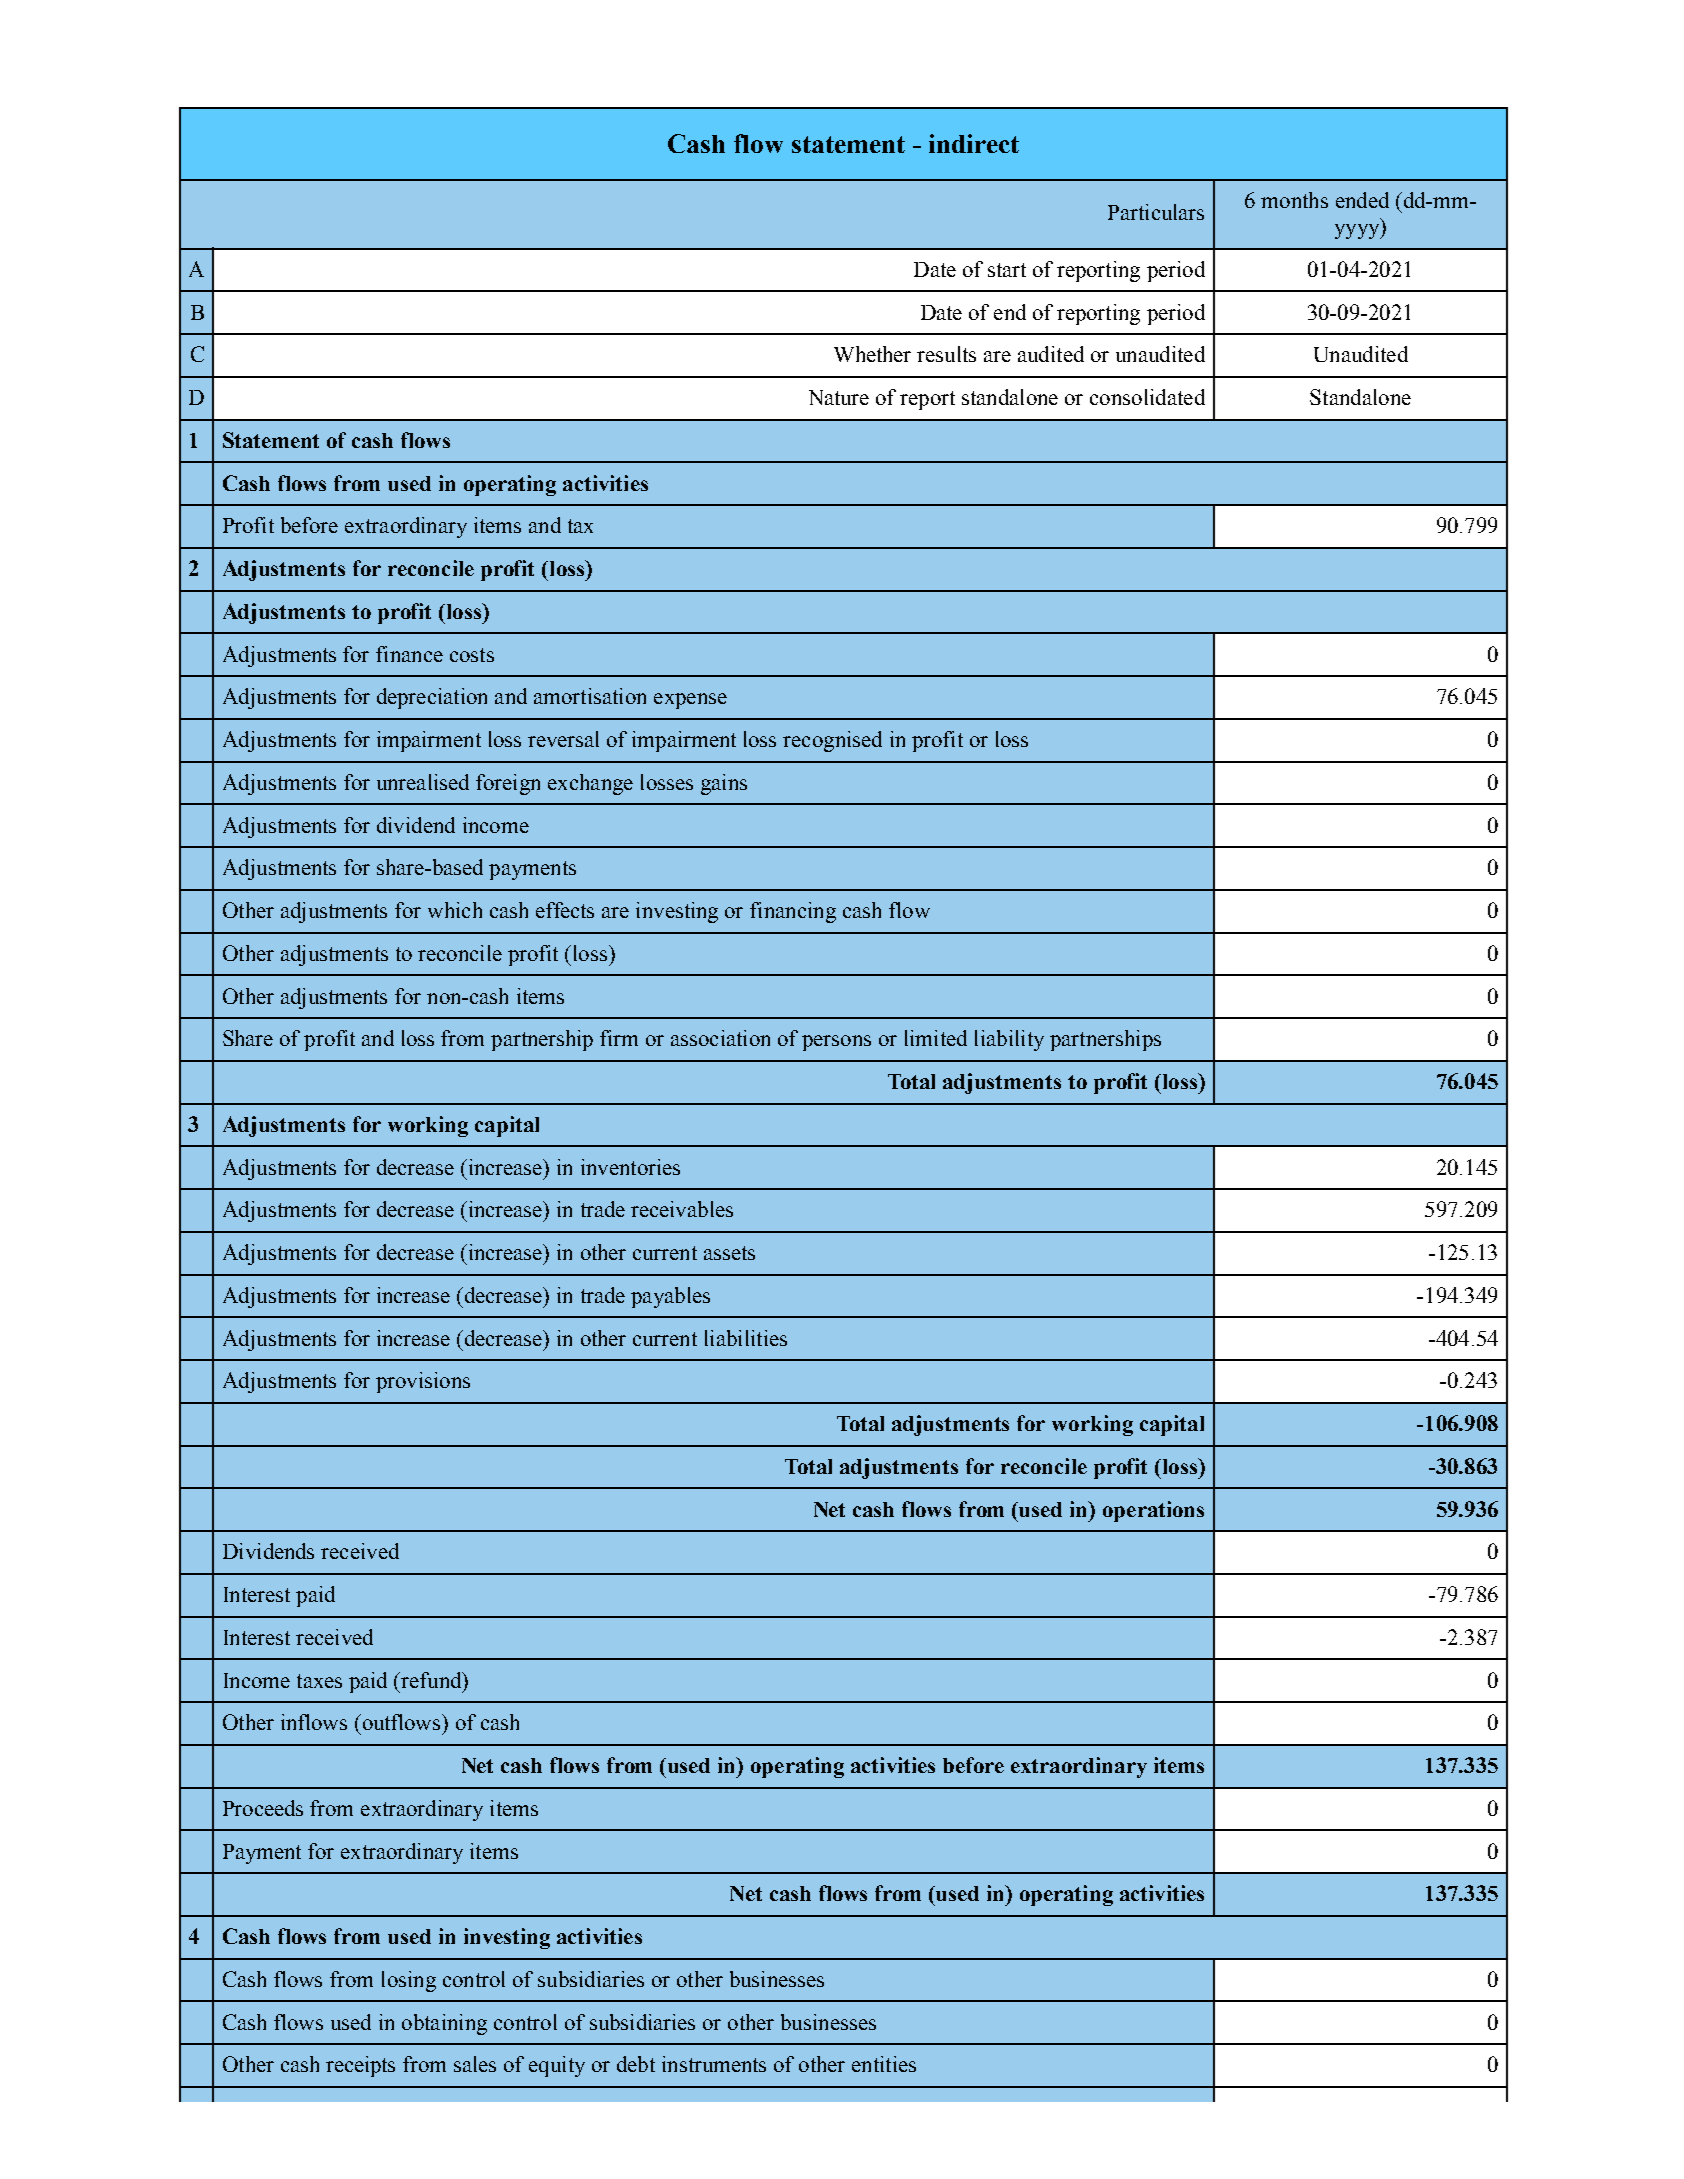 This document has width=1684, height=2179. What do you see at coordinates (832, 741) in the document?
I see `recognised` at bounding box center [832, 741].
